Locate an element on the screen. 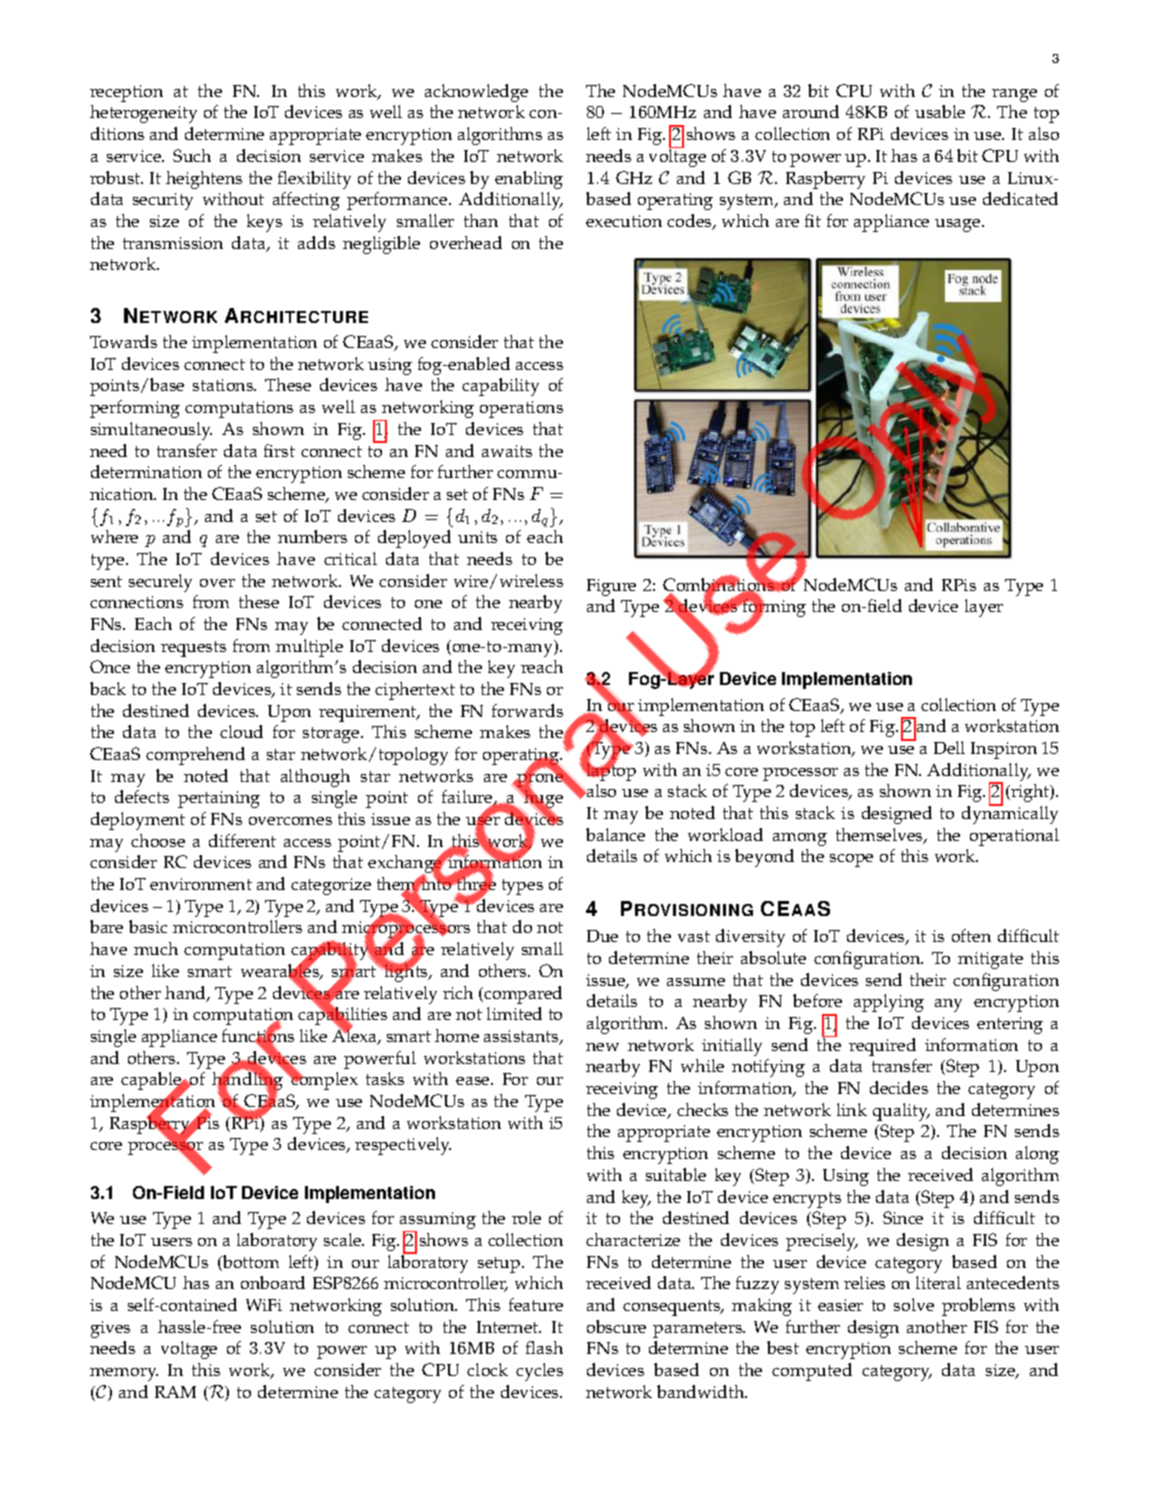 This screenshot has height=1488, width=1150. memory is located at coordinates (124, 1374).
